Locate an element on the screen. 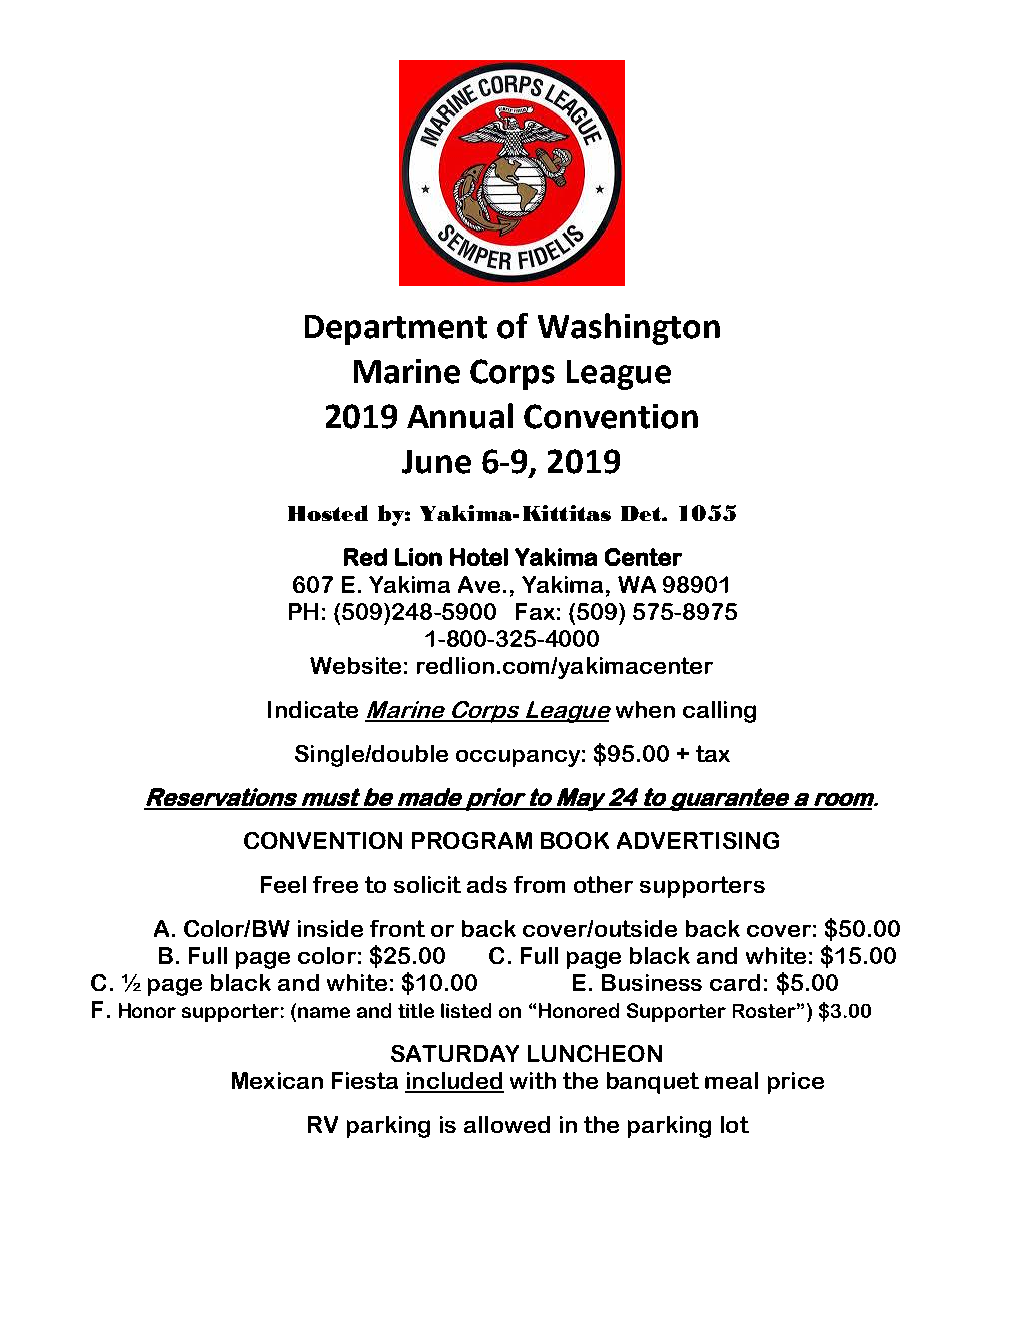 The width and height of the screenshot is (1024, 1325). Department is located at coordinates (396, 330).
